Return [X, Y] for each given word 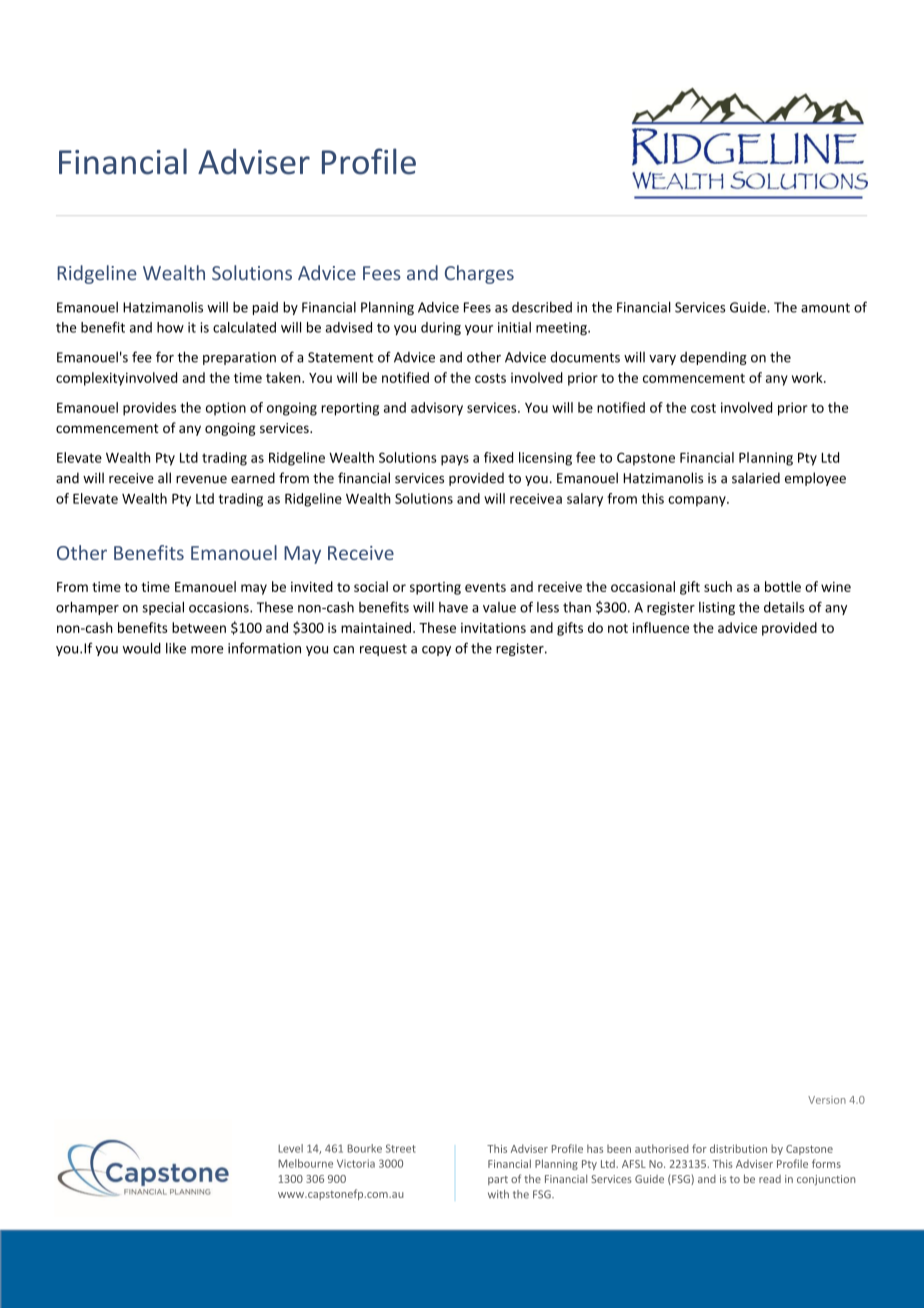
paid [265, 308]
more [207, 650]
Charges [479, 274]
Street [401, 1148]
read [770, 1179]
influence [660, 627]
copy [436, 651]
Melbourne [305, 1163]
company [698, 501]
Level [290, 1148]
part [498, 1180]
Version [827, 1100]
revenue [201, 480]
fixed [498, 457]
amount [825, 308]
